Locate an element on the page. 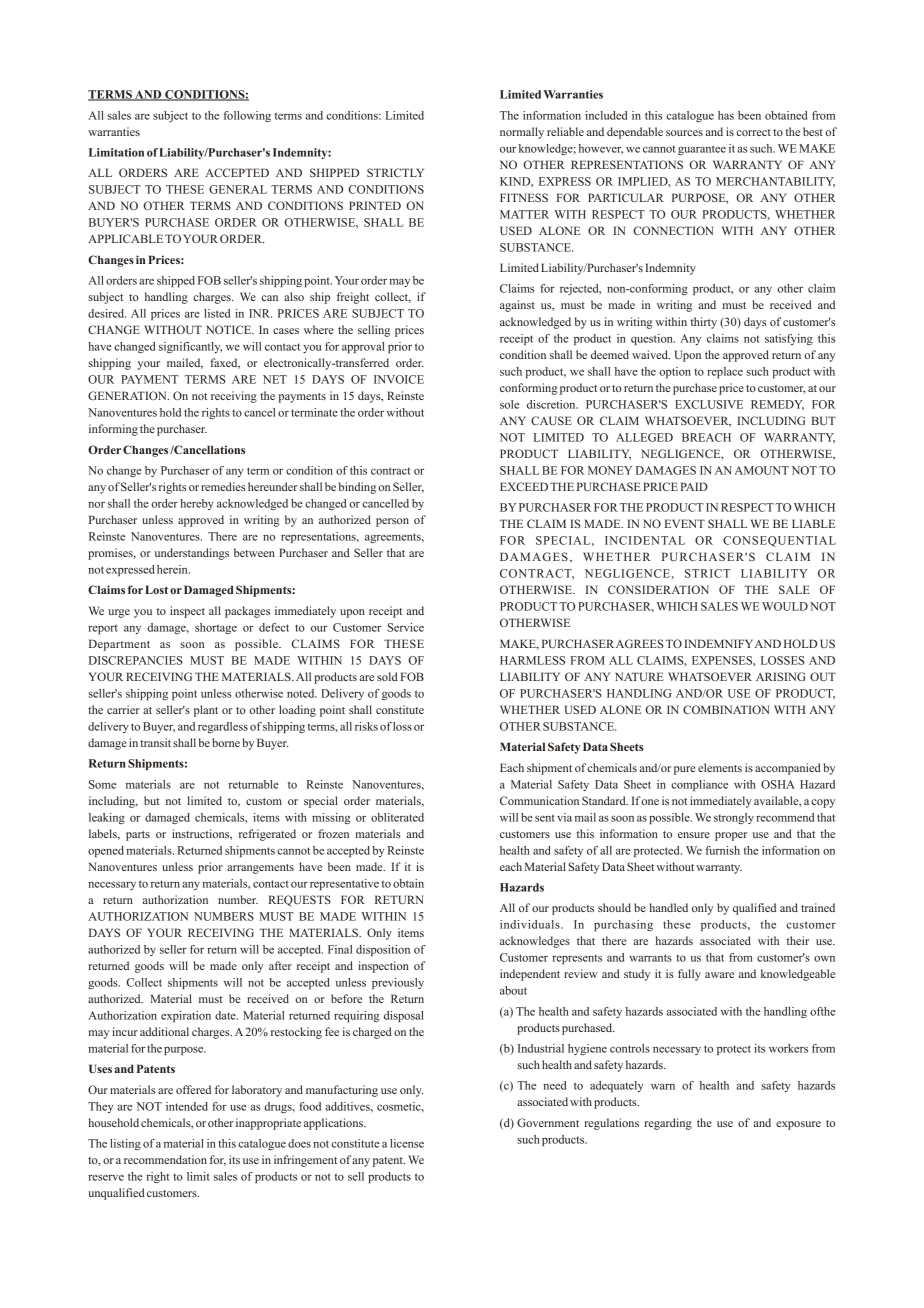 This page has width=924, height=1308. intended is located at coordinates (187, 1106).
